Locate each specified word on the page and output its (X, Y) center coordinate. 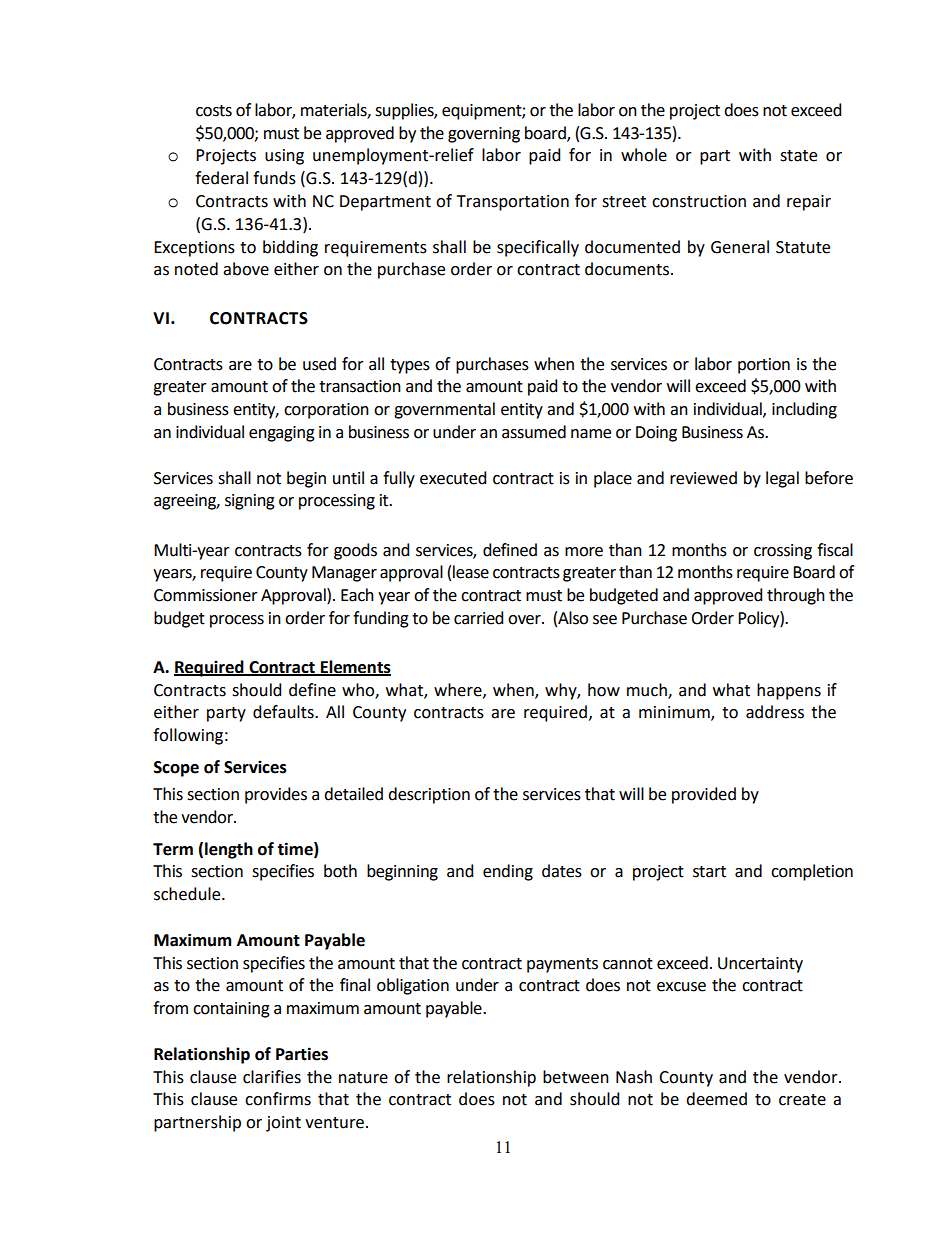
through (796, 596)
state (798, 156)
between (576, 1077)
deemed (716, 1099)
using (284, 157)
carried (478, 618)
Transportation (513, 203)
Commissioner (206, 595)
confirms (278, 1099)
